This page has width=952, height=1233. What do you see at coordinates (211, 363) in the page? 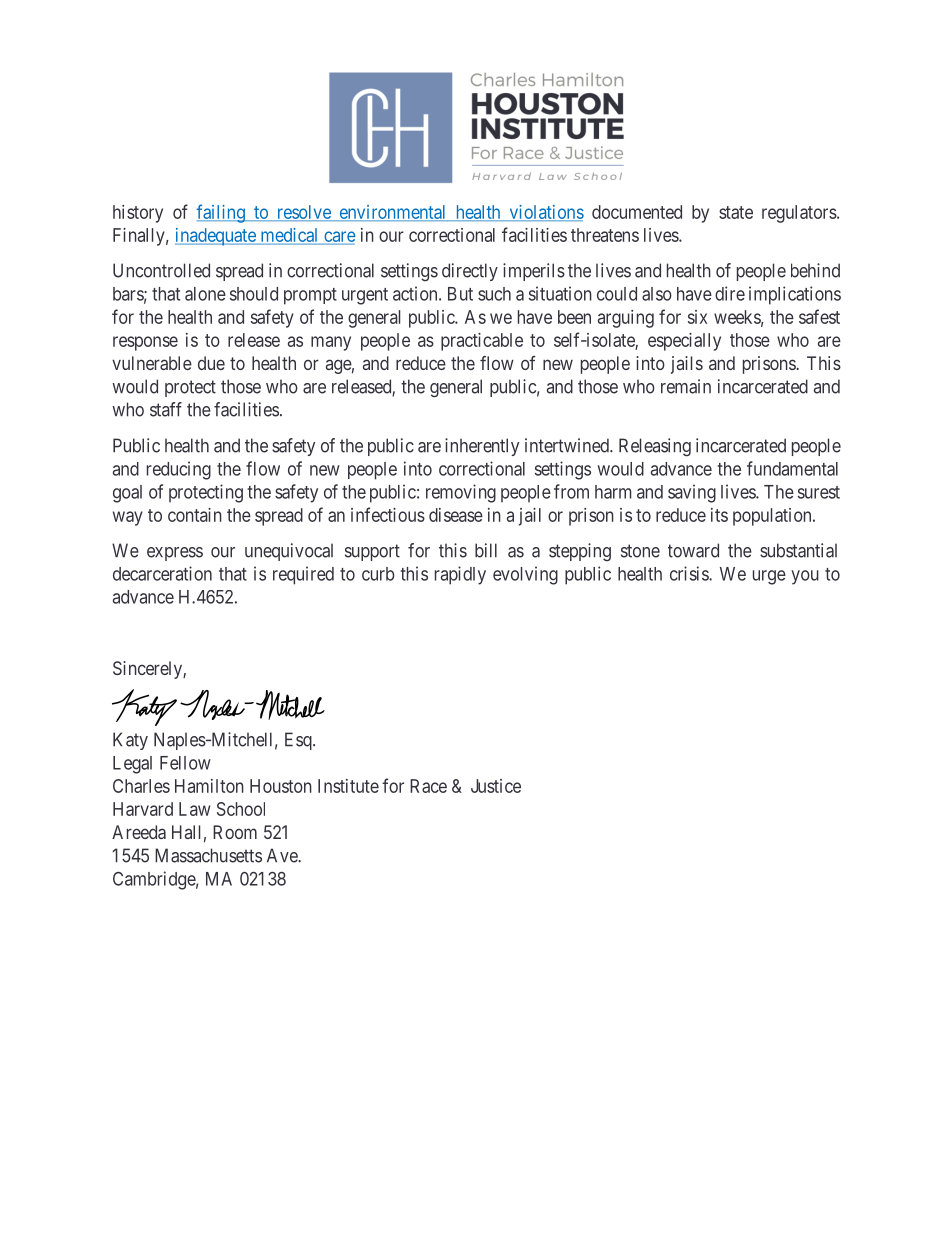
I see `due` at bounding box center [211, 363].
